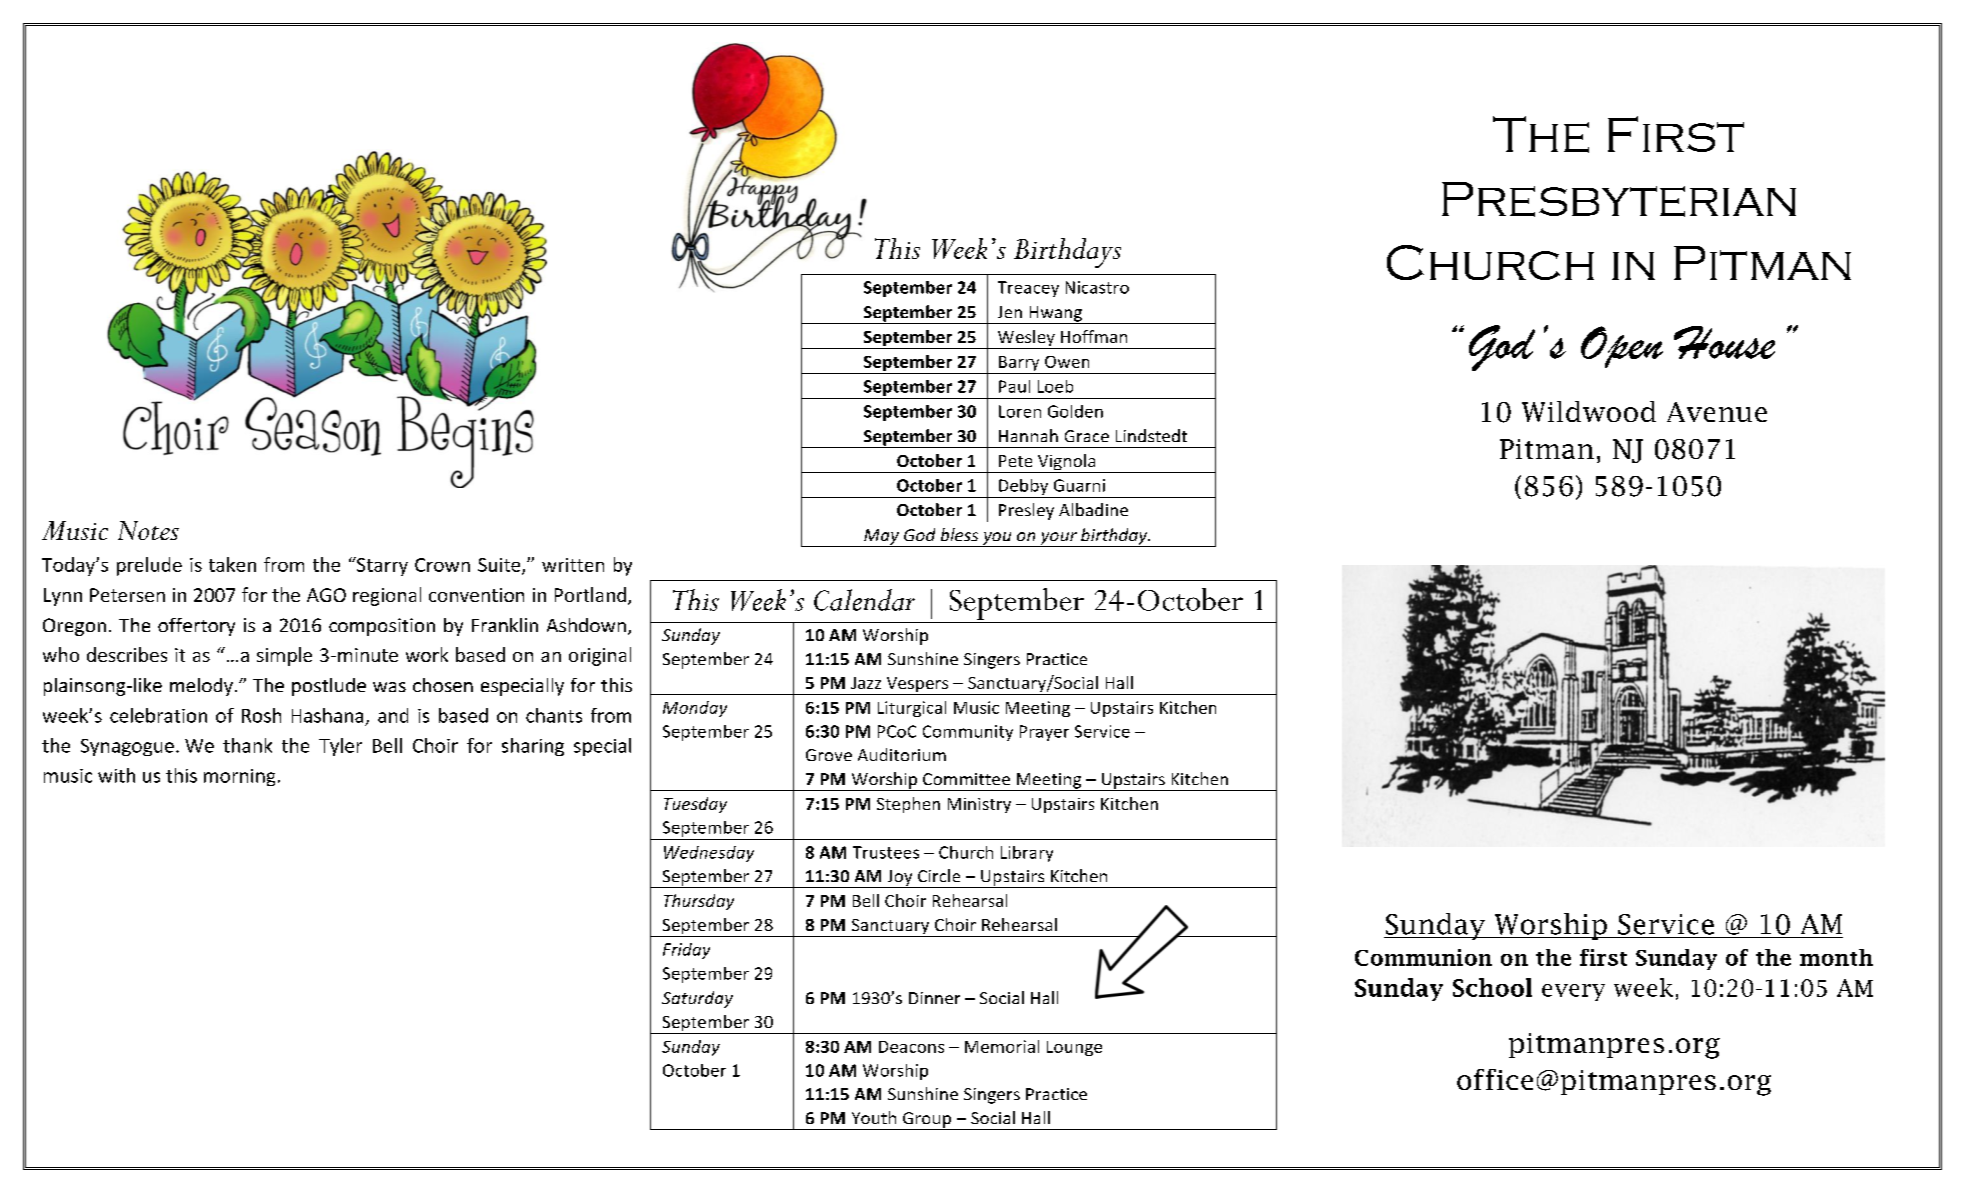  What do you see at coordinates (939, 875) in the page?
I see `Circle` at bounding box center [939, 875].
